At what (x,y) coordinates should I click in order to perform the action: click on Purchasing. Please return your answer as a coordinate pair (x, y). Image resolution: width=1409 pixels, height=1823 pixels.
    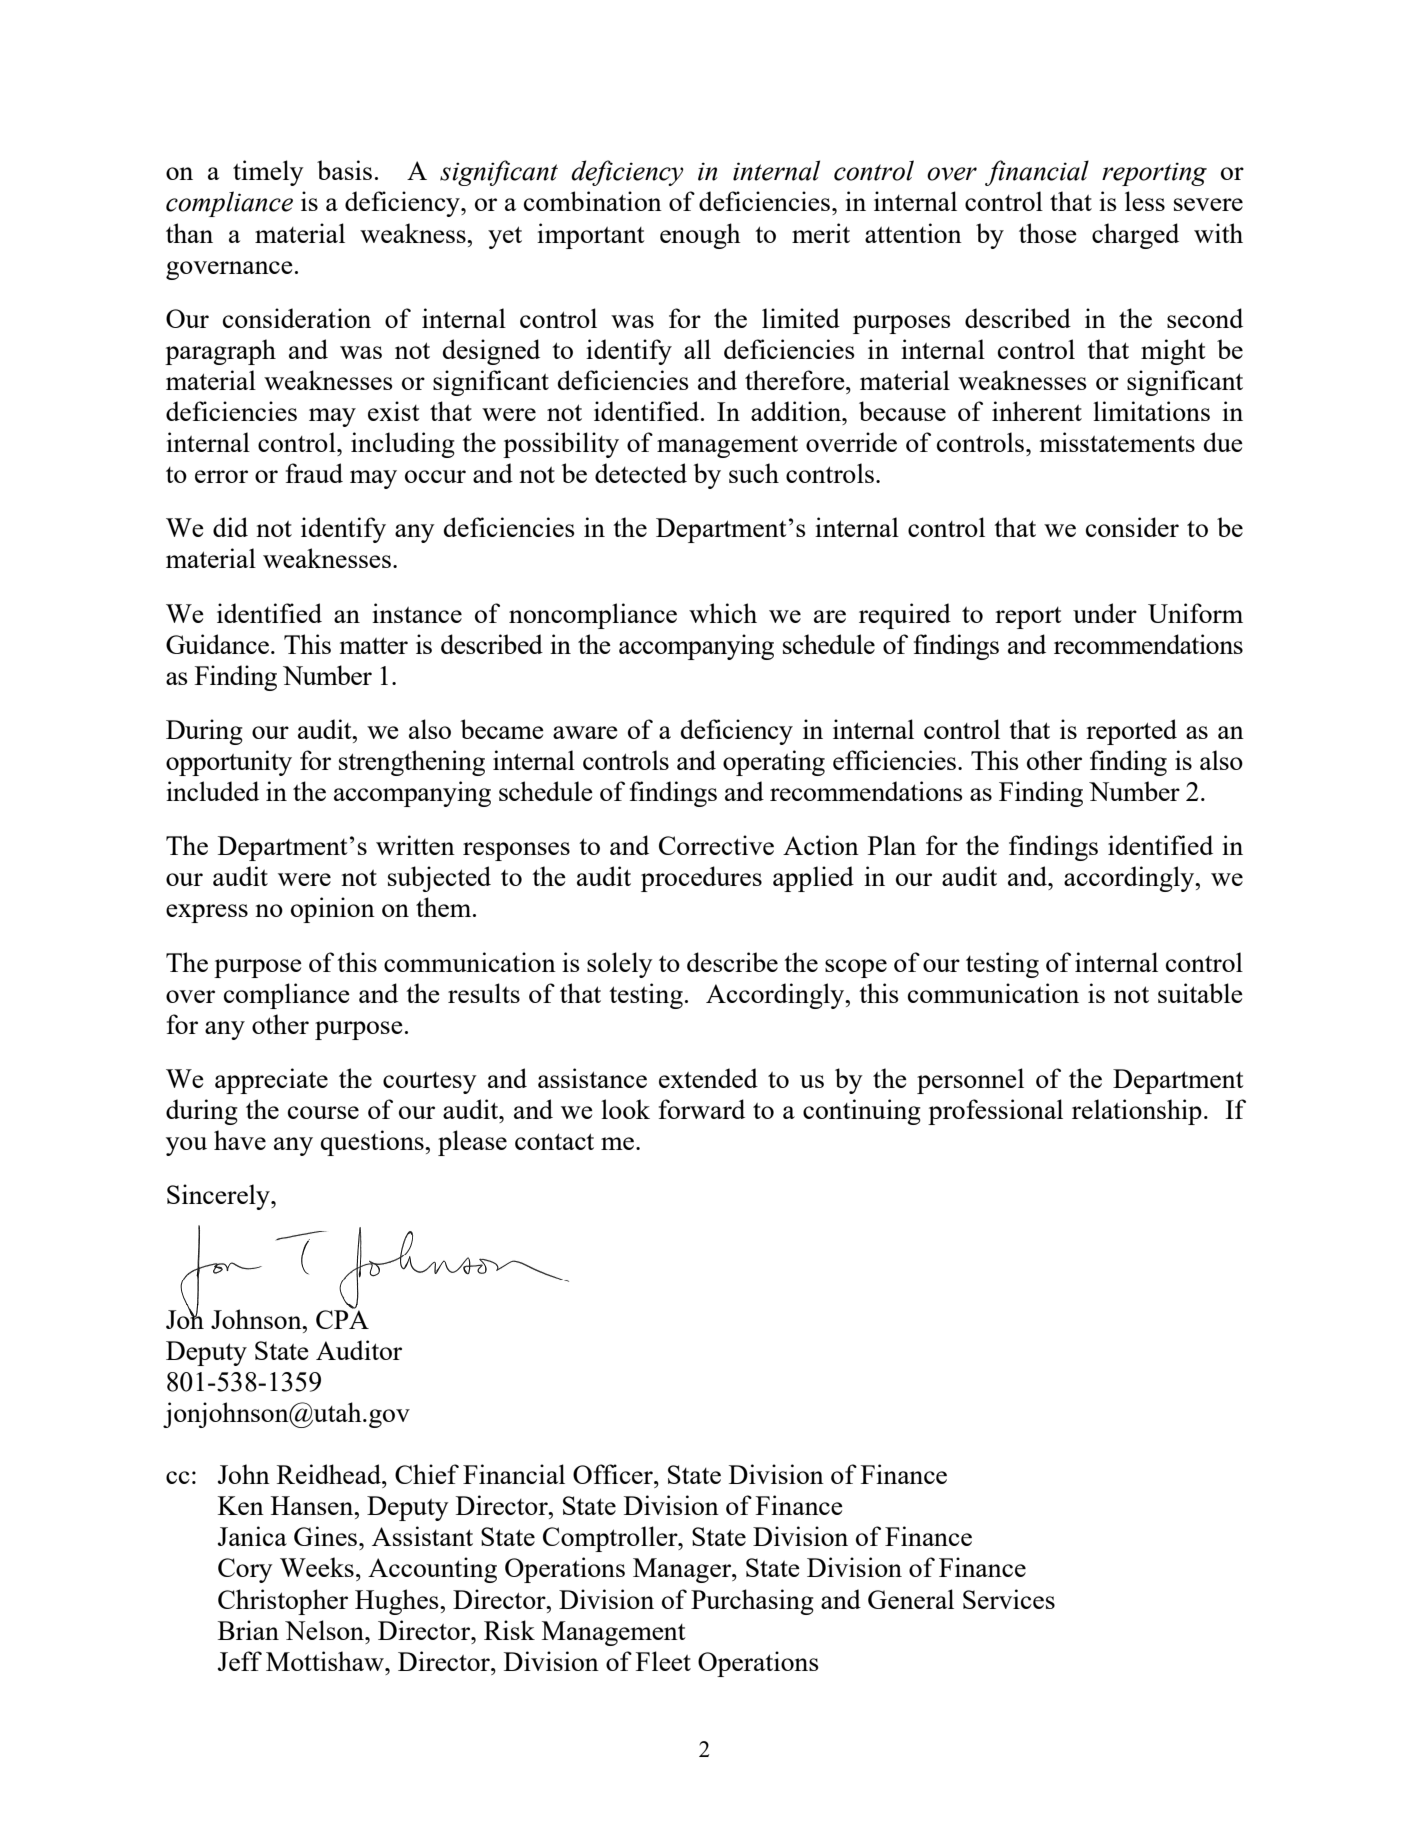
    Looking at the image, I should click on (752, 1602).
